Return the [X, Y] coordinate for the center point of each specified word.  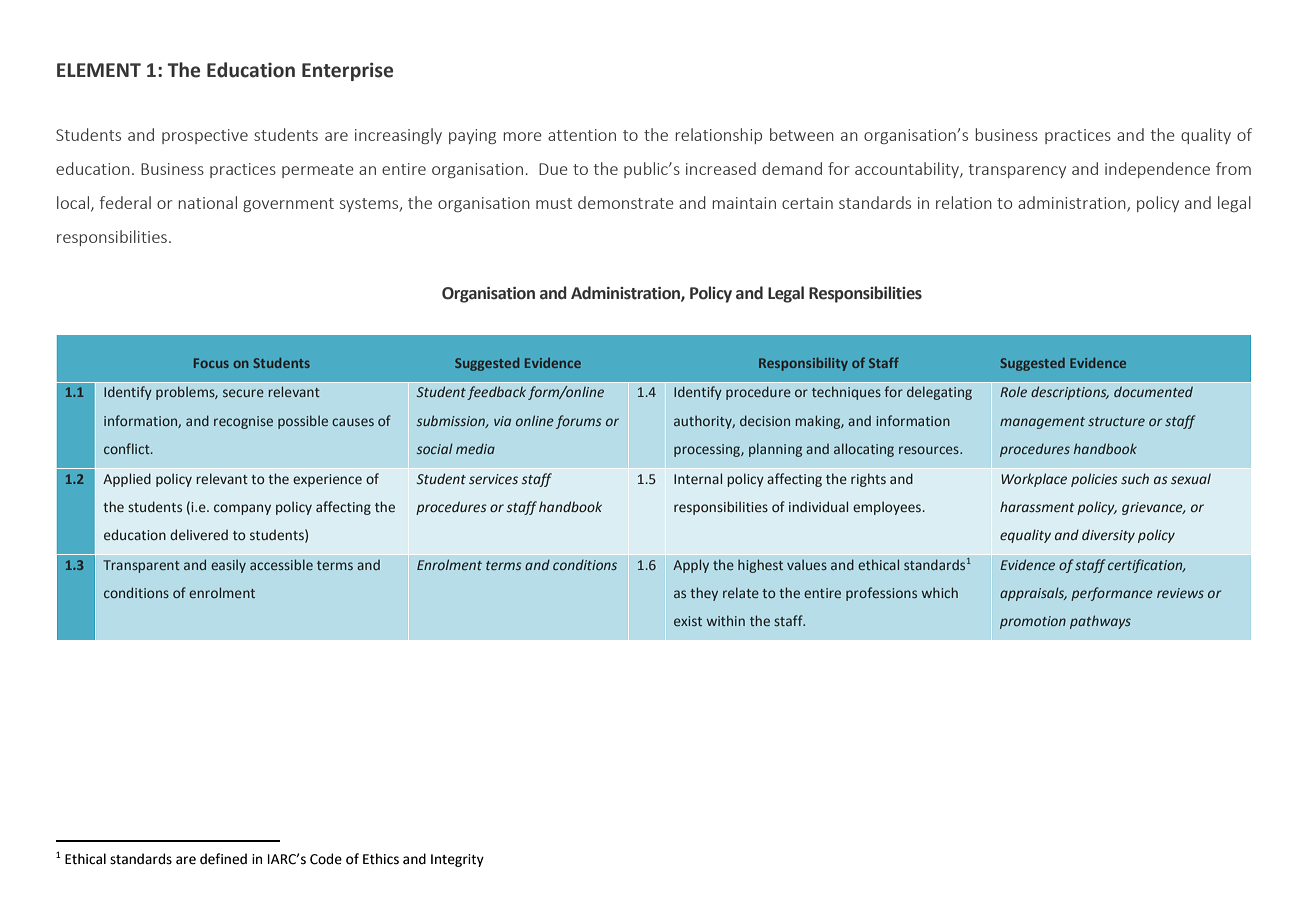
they [704, 594]
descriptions [1070, 393]
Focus [211, 363]
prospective [205, 136]
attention [582, 135]
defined [223, 859]
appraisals [1033, 594]
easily [228, 566]
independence [1157, 170]
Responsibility [803, 364]
